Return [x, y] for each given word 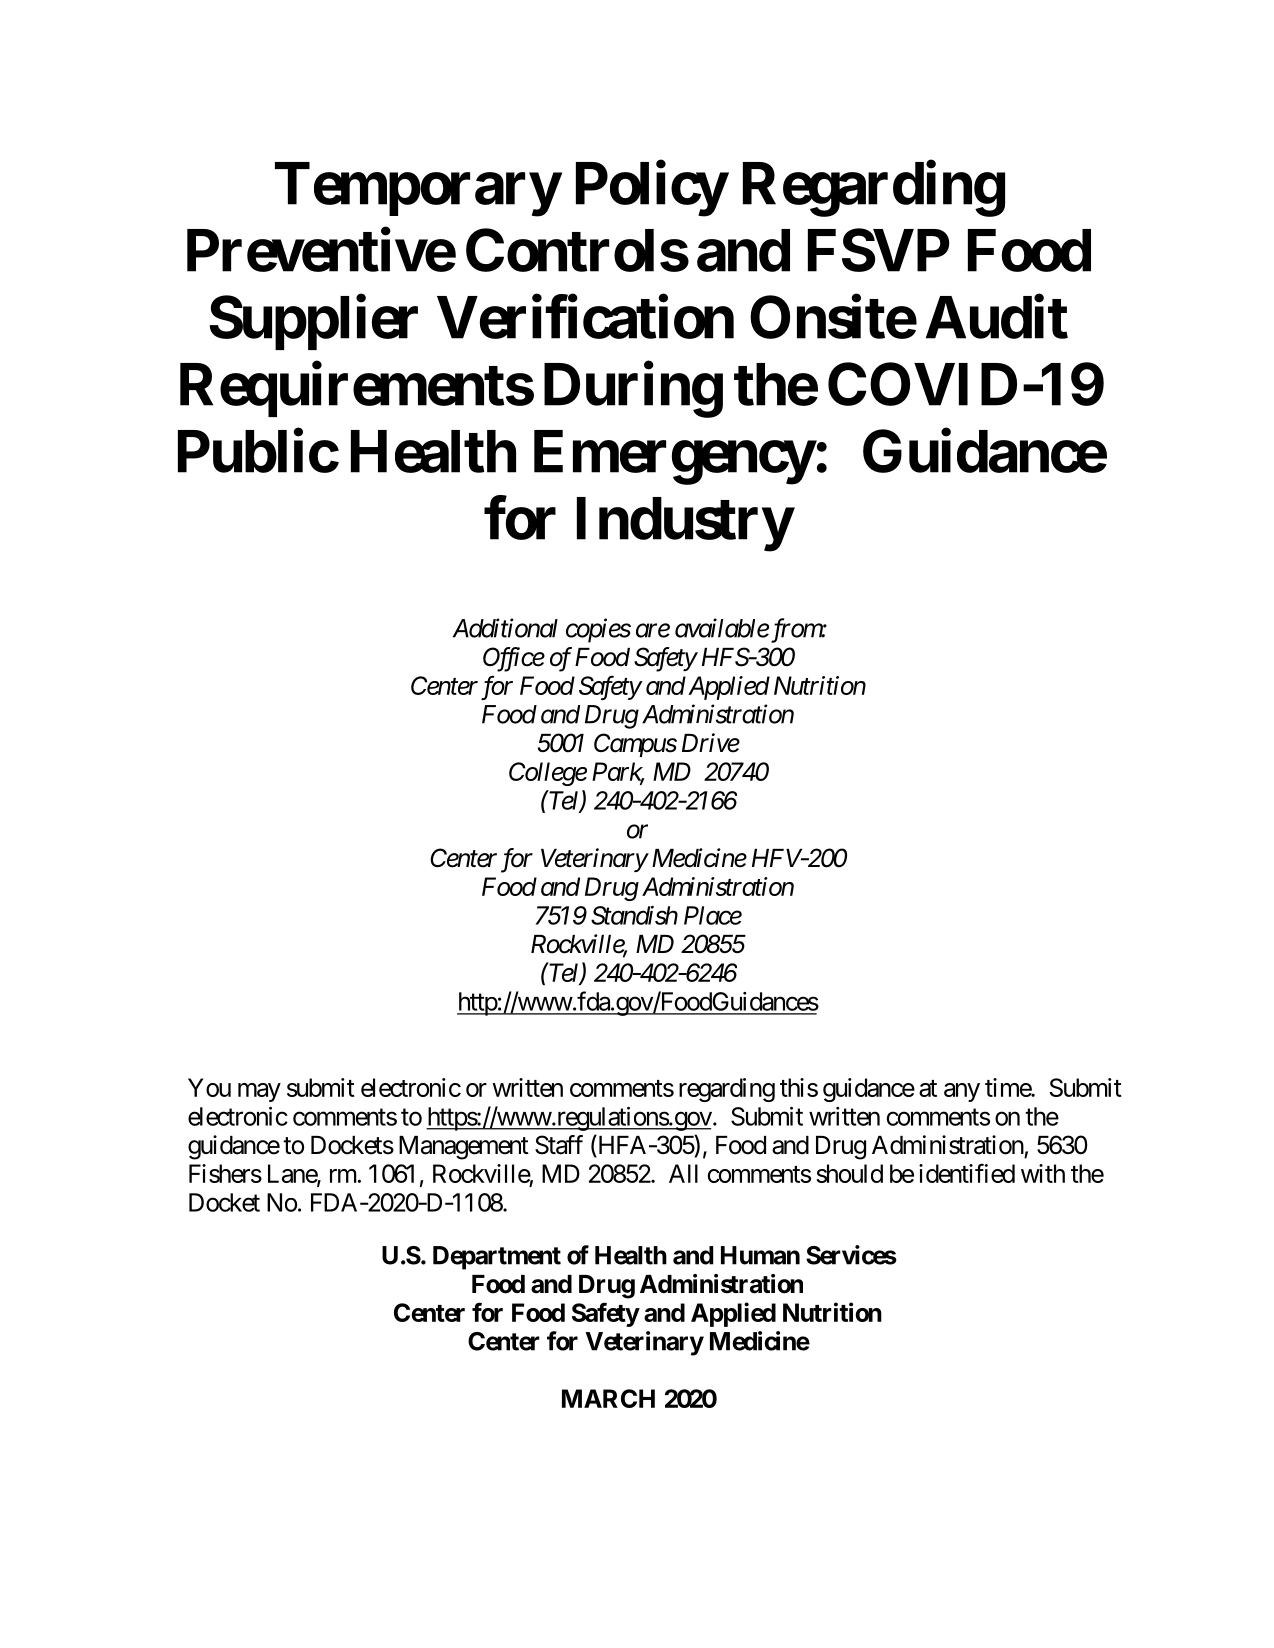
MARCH [608, 1398]
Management [464, 1148]
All [683, 1173]
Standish [634, 915]
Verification [585, 317]
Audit [997, 317]
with [1043, 1173]
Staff [559, 1145]
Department [497, 1258]
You [209, 1087]
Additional [505, 628]
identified [967, 1173]
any [962, 1092]
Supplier [313, 323]
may [259, 1092]
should [849, 1173]
